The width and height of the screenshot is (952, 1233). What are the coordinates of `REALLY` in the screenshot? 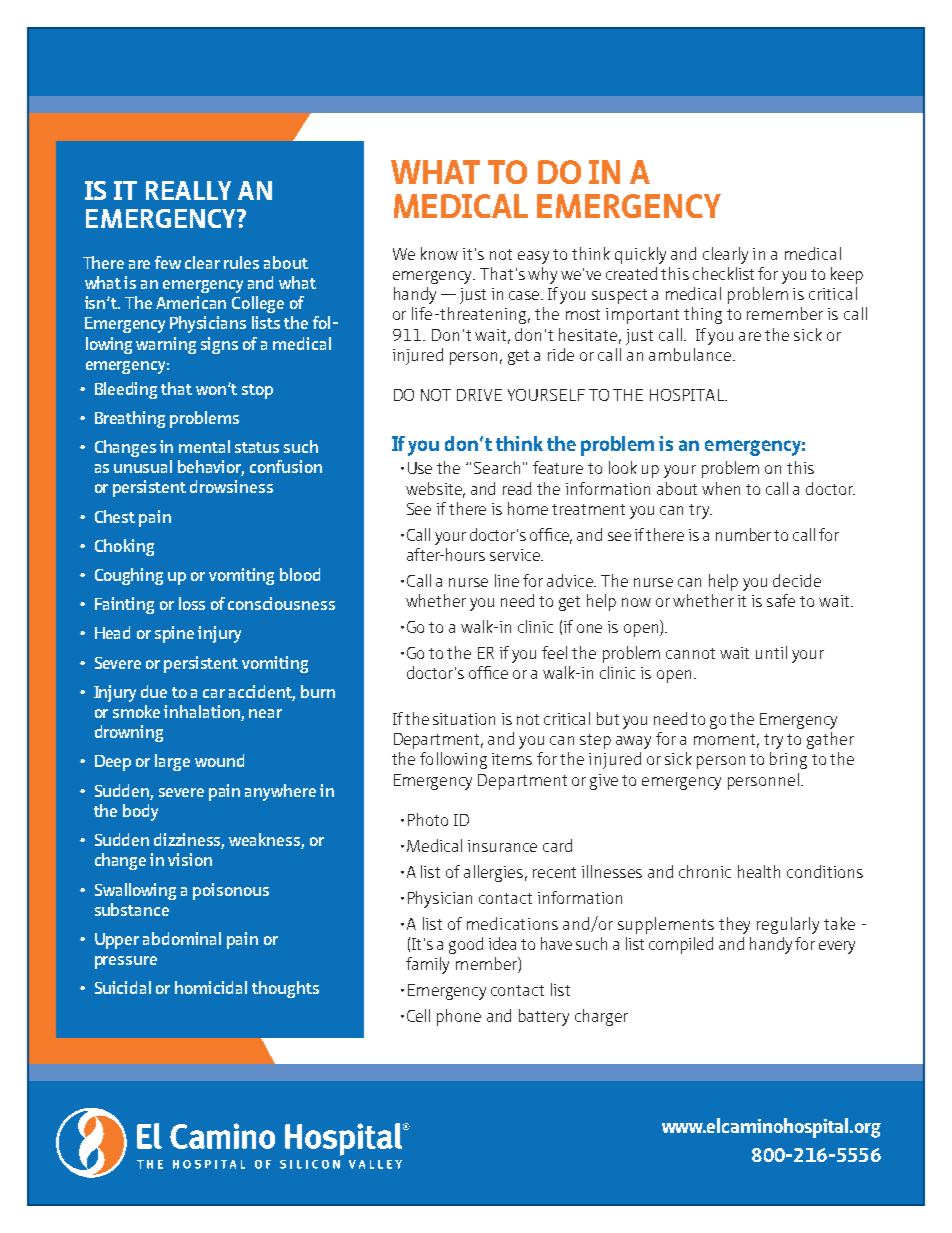 It's located at (188, 190).
